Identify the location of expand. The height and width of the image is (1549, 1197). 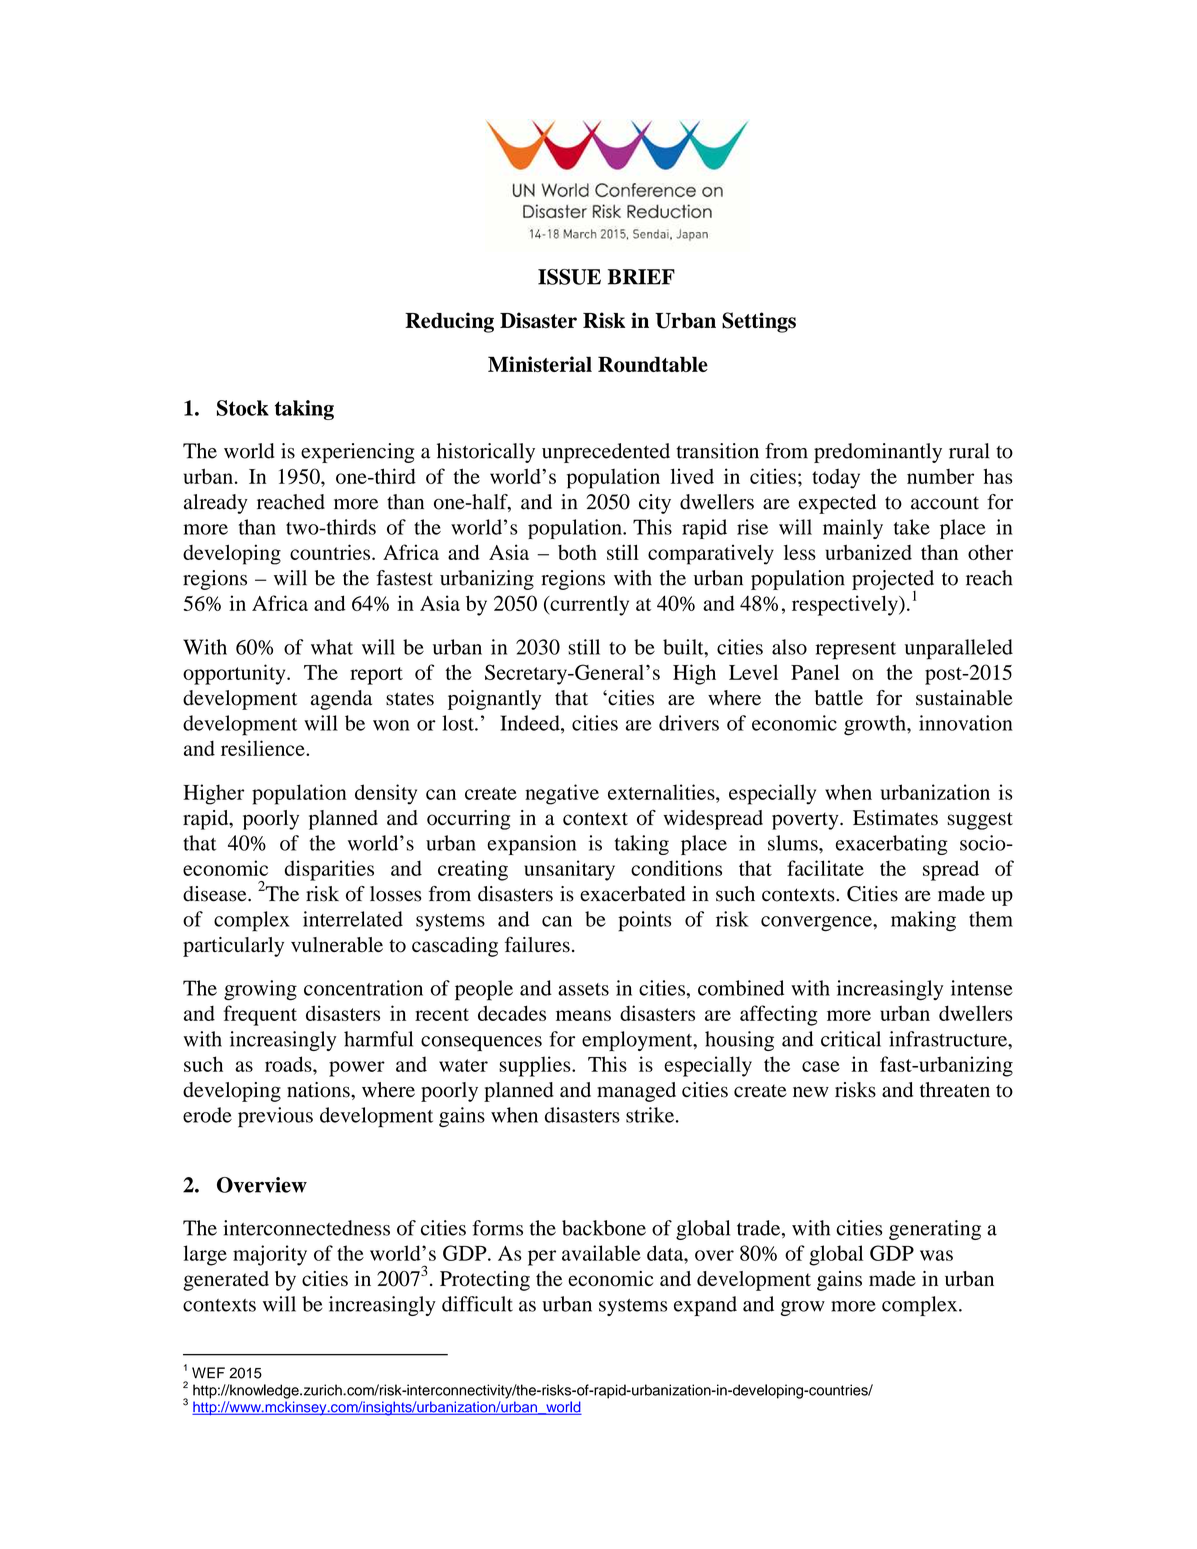
(705, 1306).
